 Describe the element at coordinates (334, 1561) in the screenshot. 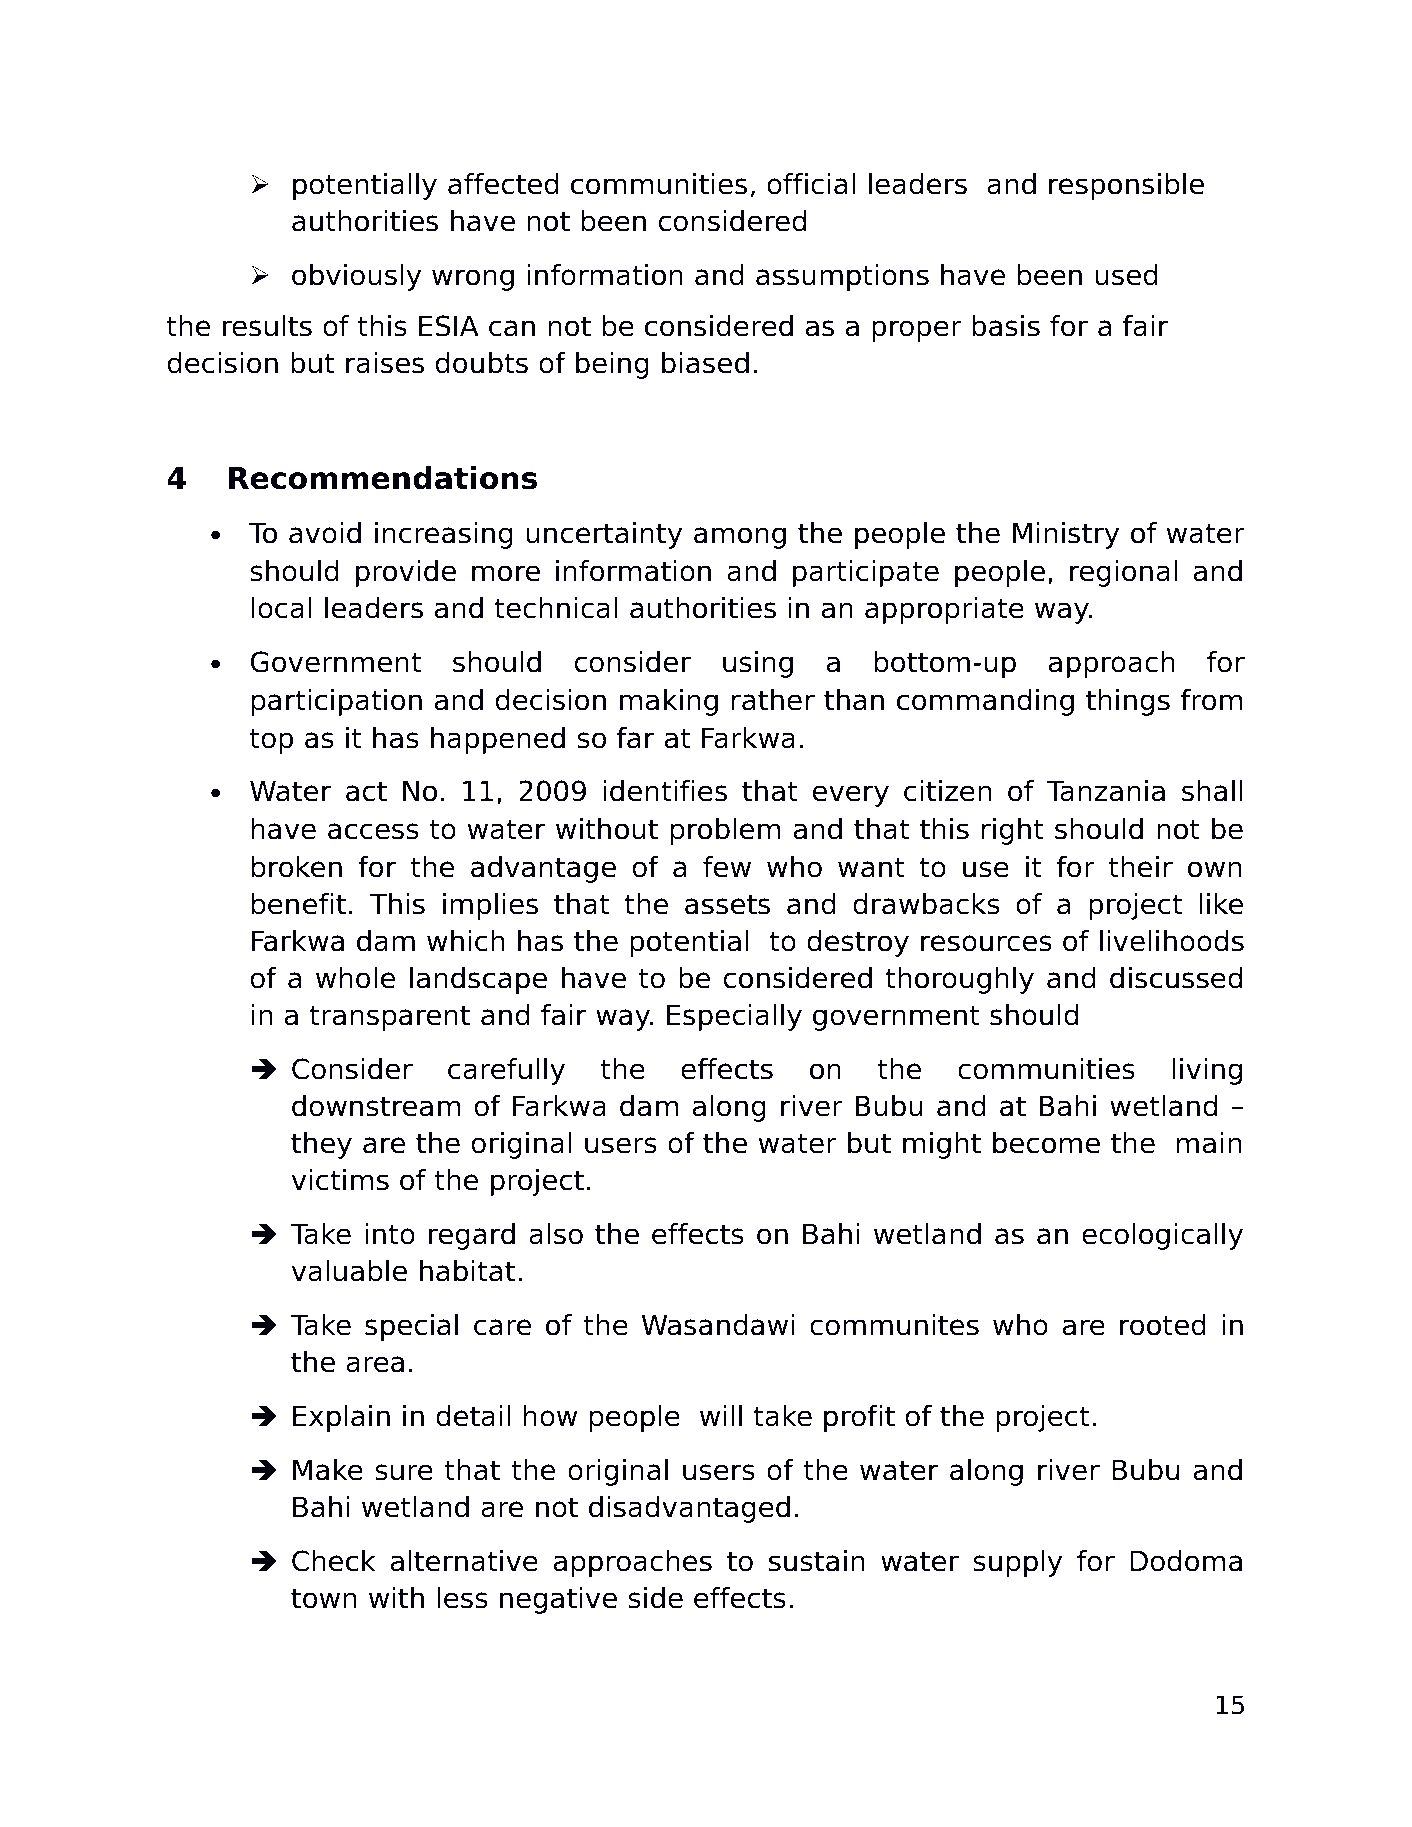

I see `Check` at that location.
